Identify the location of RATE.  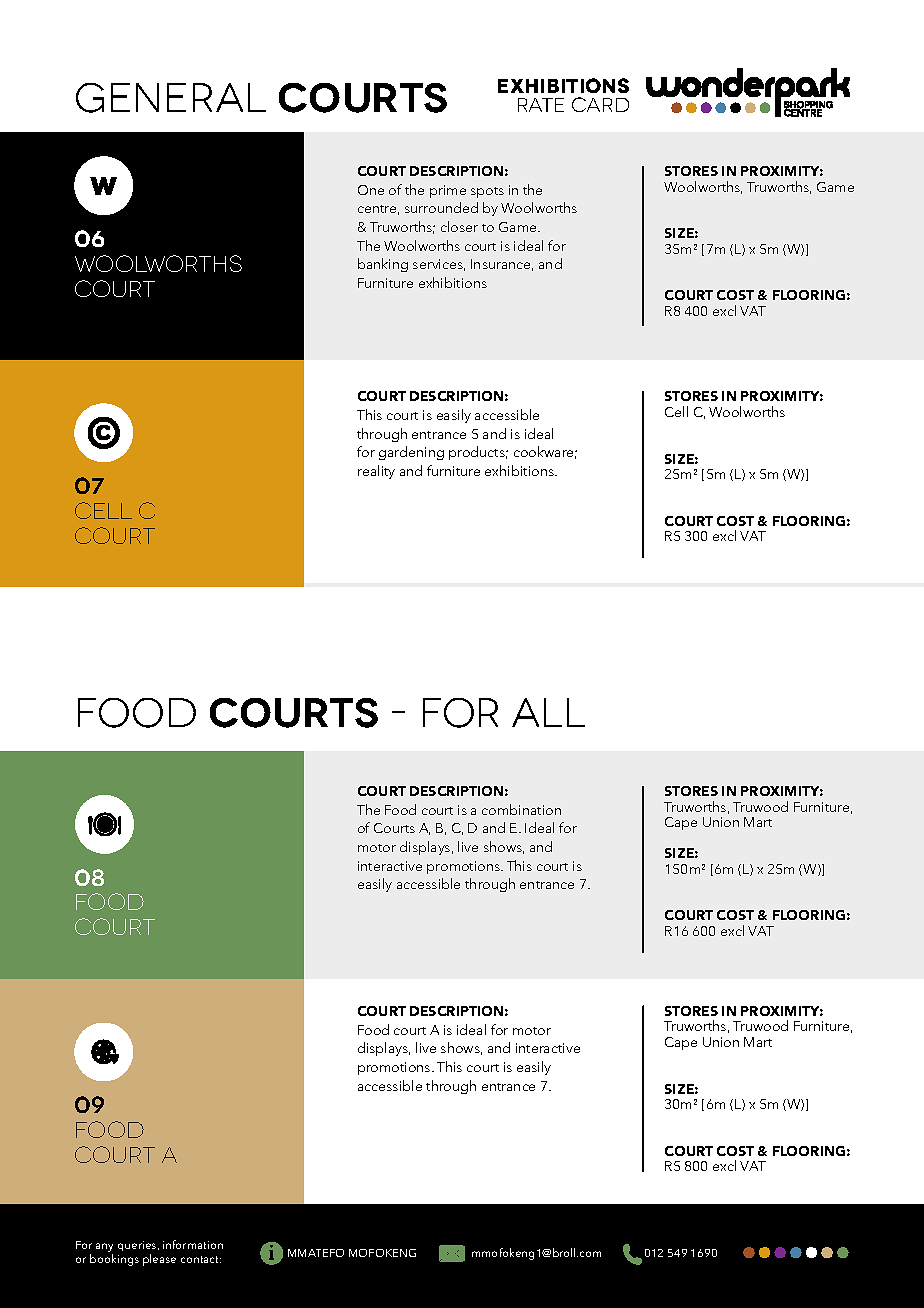
(541, 105).
